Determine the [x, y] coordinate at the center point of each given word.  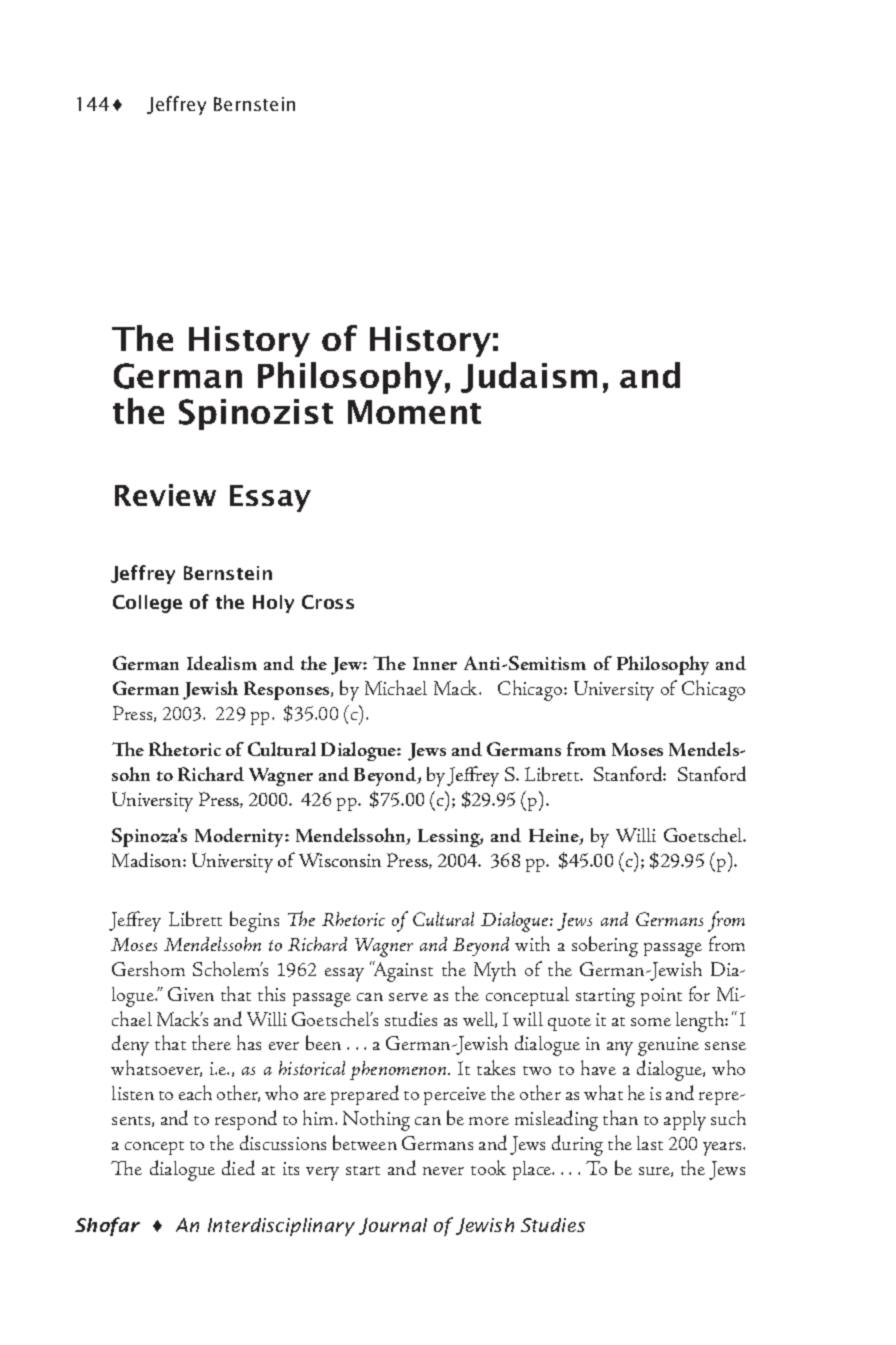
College [147, 604]
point [661, 997]
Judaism [529, 377]
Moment [414, 412]
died [238, 1167]
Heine [555, 837]
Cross [328, 602]
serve [408, 997]
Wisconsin [340, 860]
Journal [393, 1226]
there [211, 1042]
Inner [435, 663]
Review [165, 495]
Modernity [240, 837]
